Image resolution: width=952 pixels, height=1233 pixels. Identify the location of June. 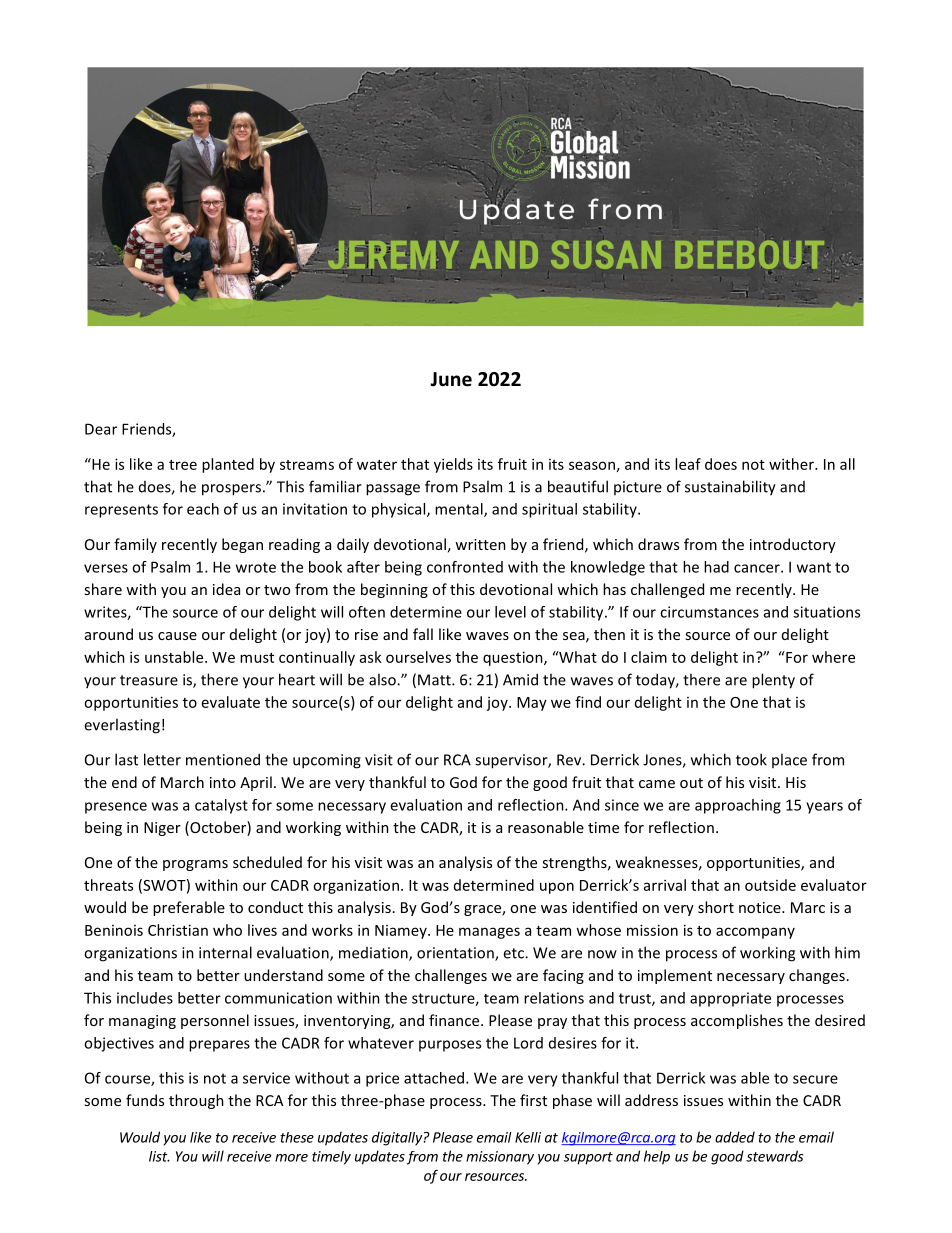
(451, 379).
